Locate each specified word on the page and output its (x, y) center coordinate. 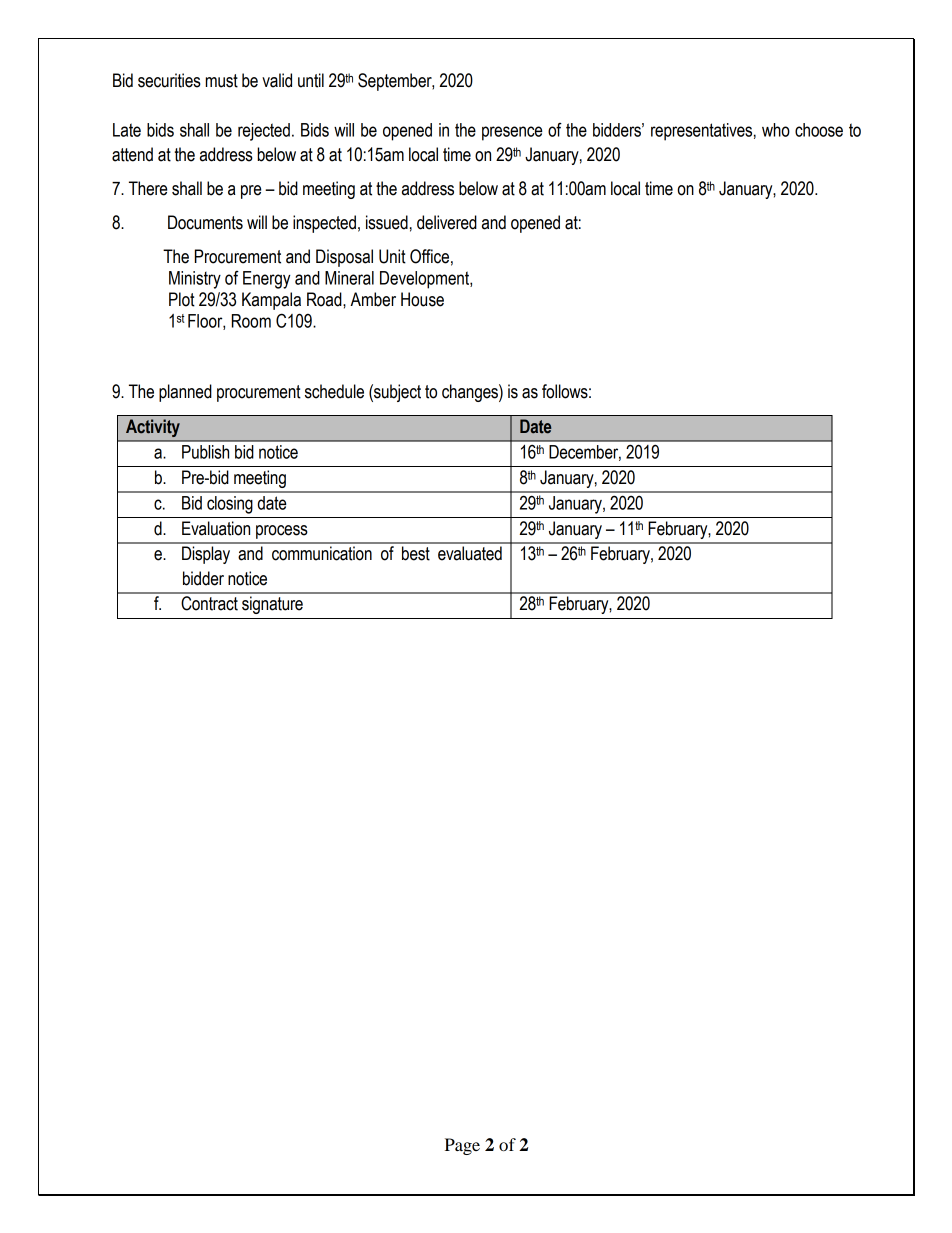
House (422, 299)
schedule (334, 391)
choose (819, 130)
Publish (205, 452)
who (776, 130)
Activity (152, 428)
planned (185, 393)
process (282, 532)
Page (462, 1146)
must (222, 81)
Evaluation (216, 528)
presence (512, 133)
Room (251, 321)
